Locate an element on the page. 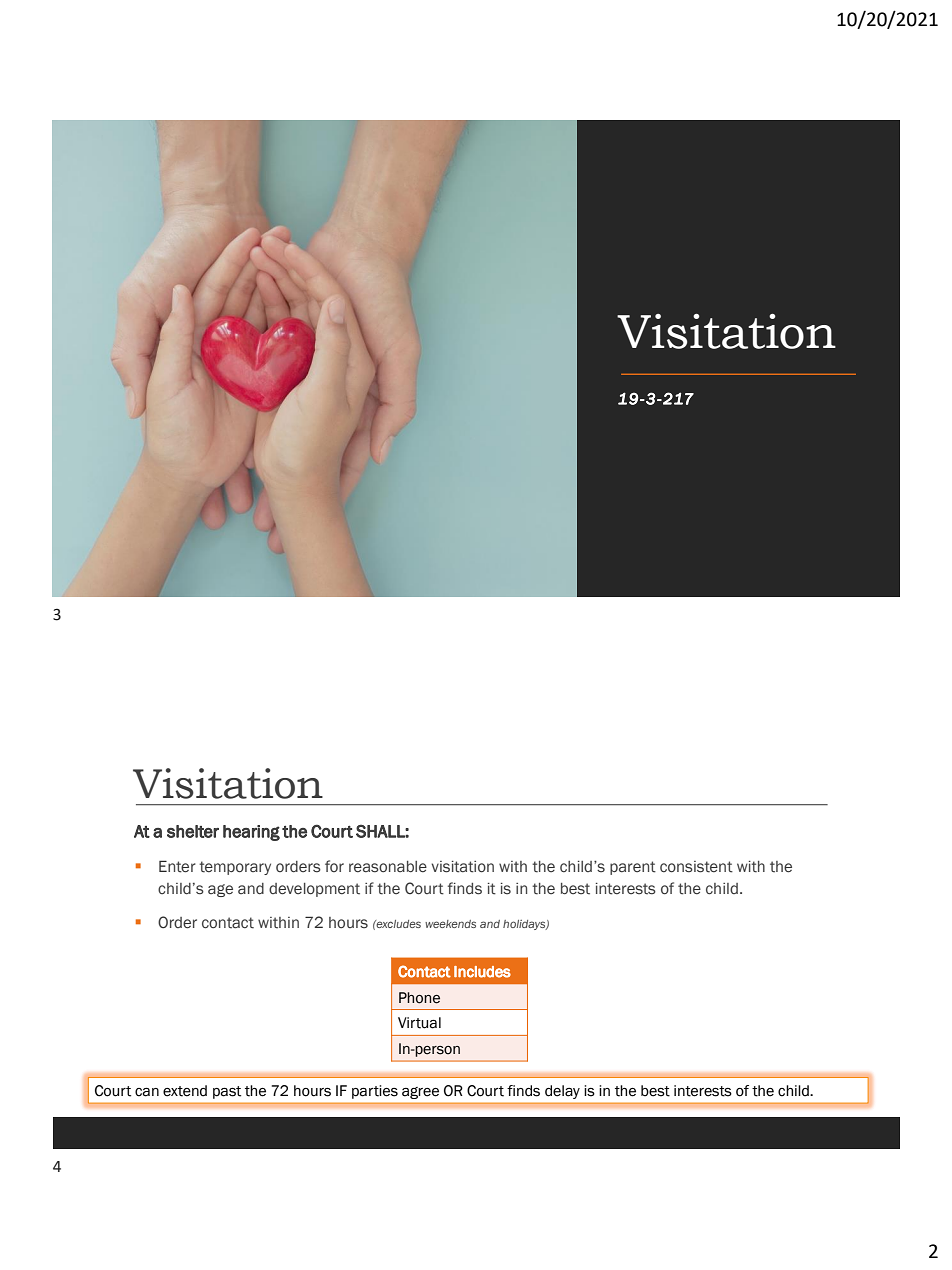 Image resolution: width=952 pixels, height=1270 pixels. Phone is located at coordinates (419, 998).
